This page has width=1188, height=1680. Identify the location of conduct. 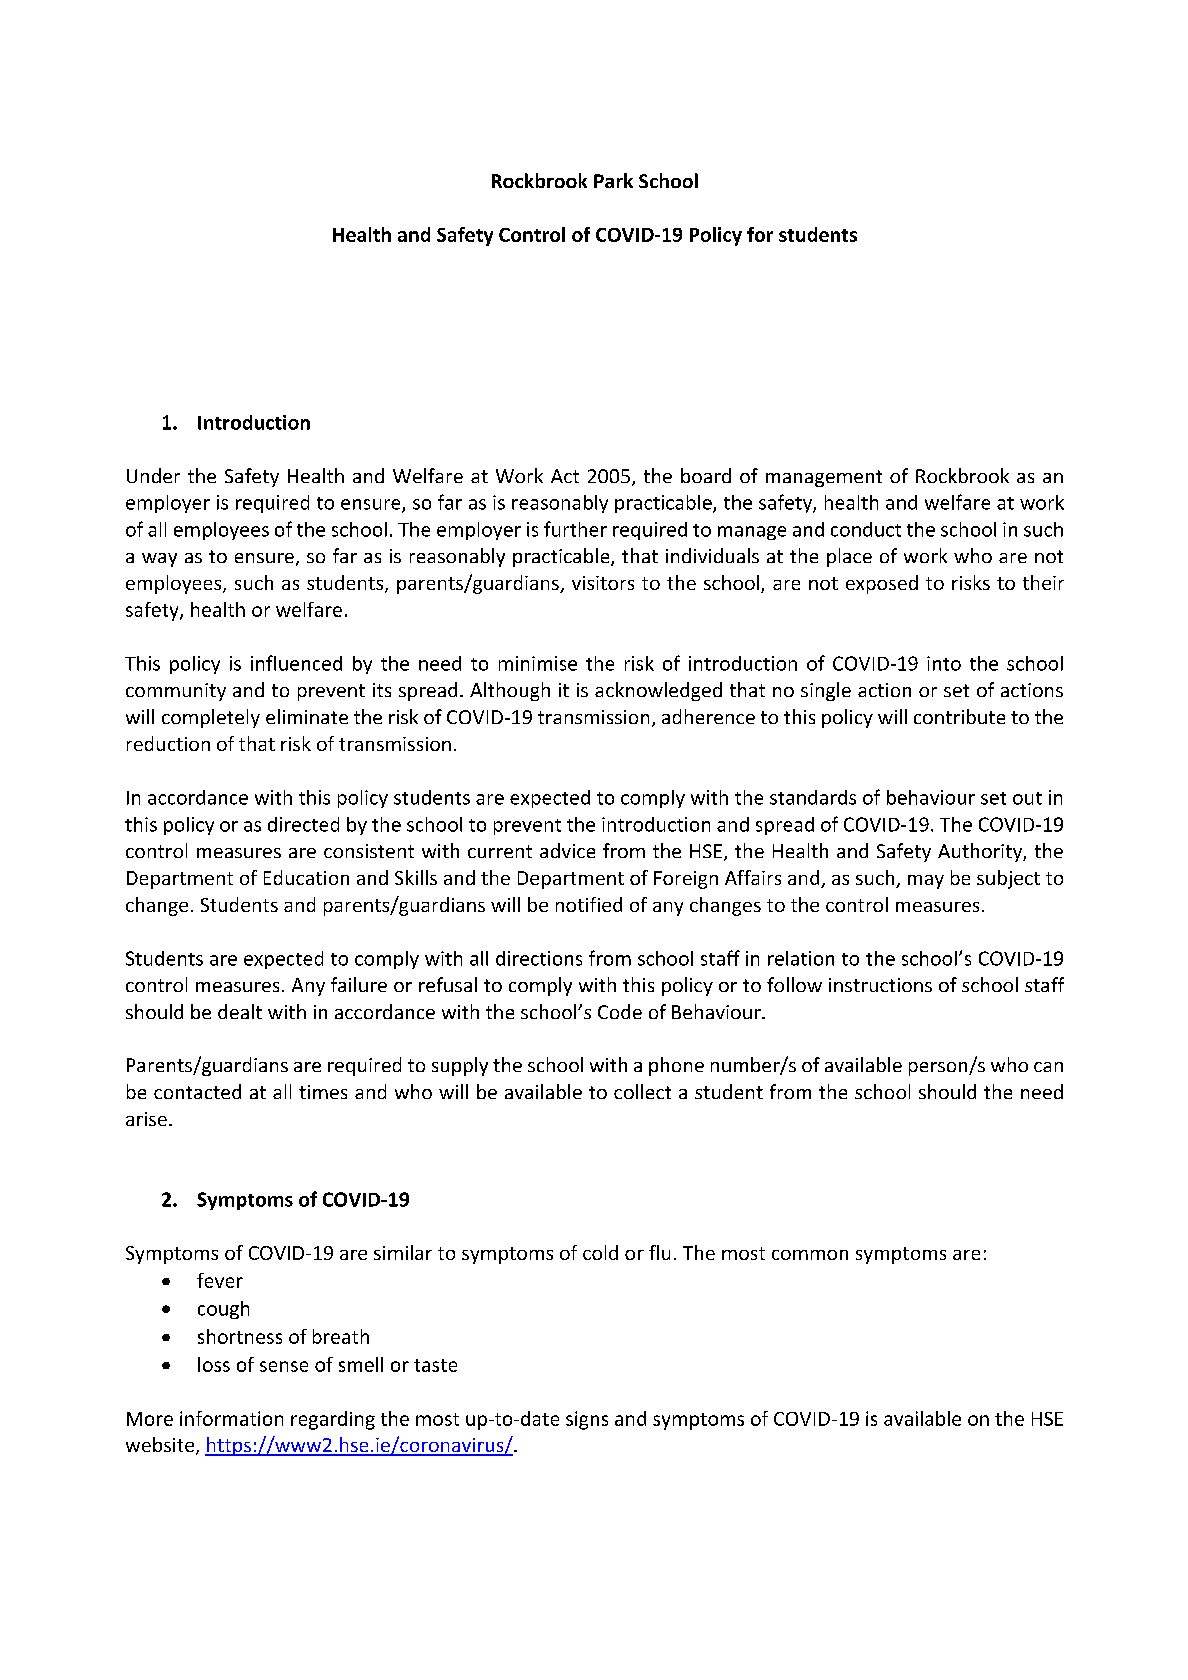
(866, 529).
